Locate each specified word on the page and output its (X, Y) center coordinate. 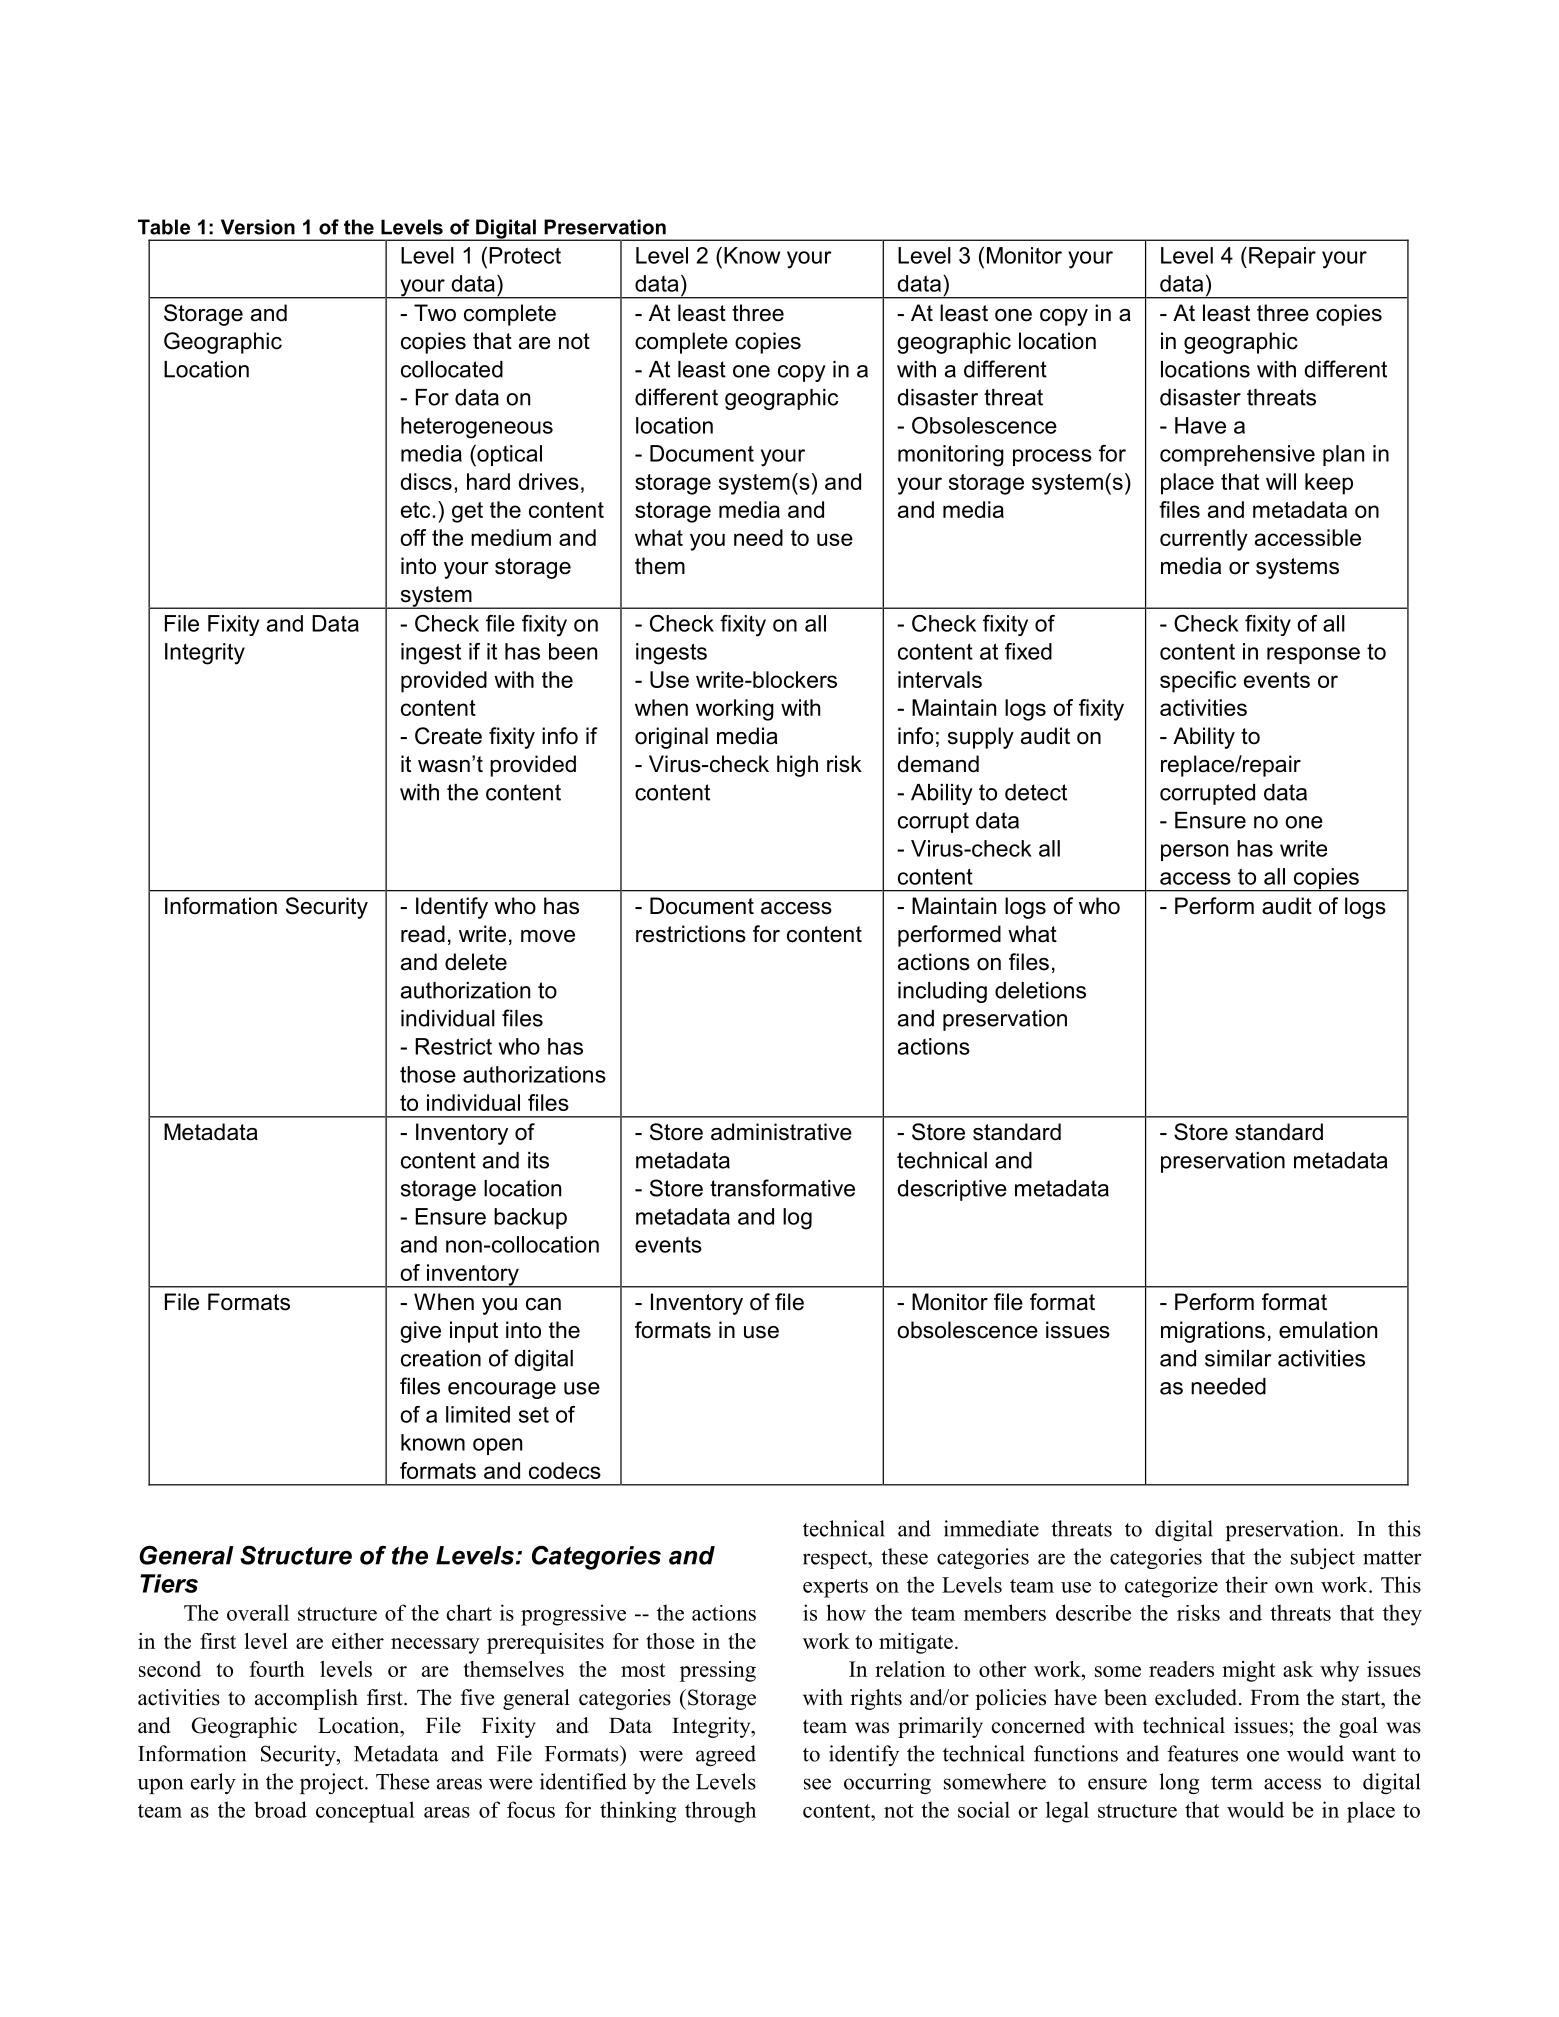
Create (448, 736)
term (1231, 1783)
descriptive (952, 1190)
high (797, 766)
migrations (1213, 1332)
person (1194, 852)
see (817, 1784)
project (333, 1783)
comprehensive (1237, 455)
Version (258, 227)
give (420, 1332)
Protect (525, 255)
